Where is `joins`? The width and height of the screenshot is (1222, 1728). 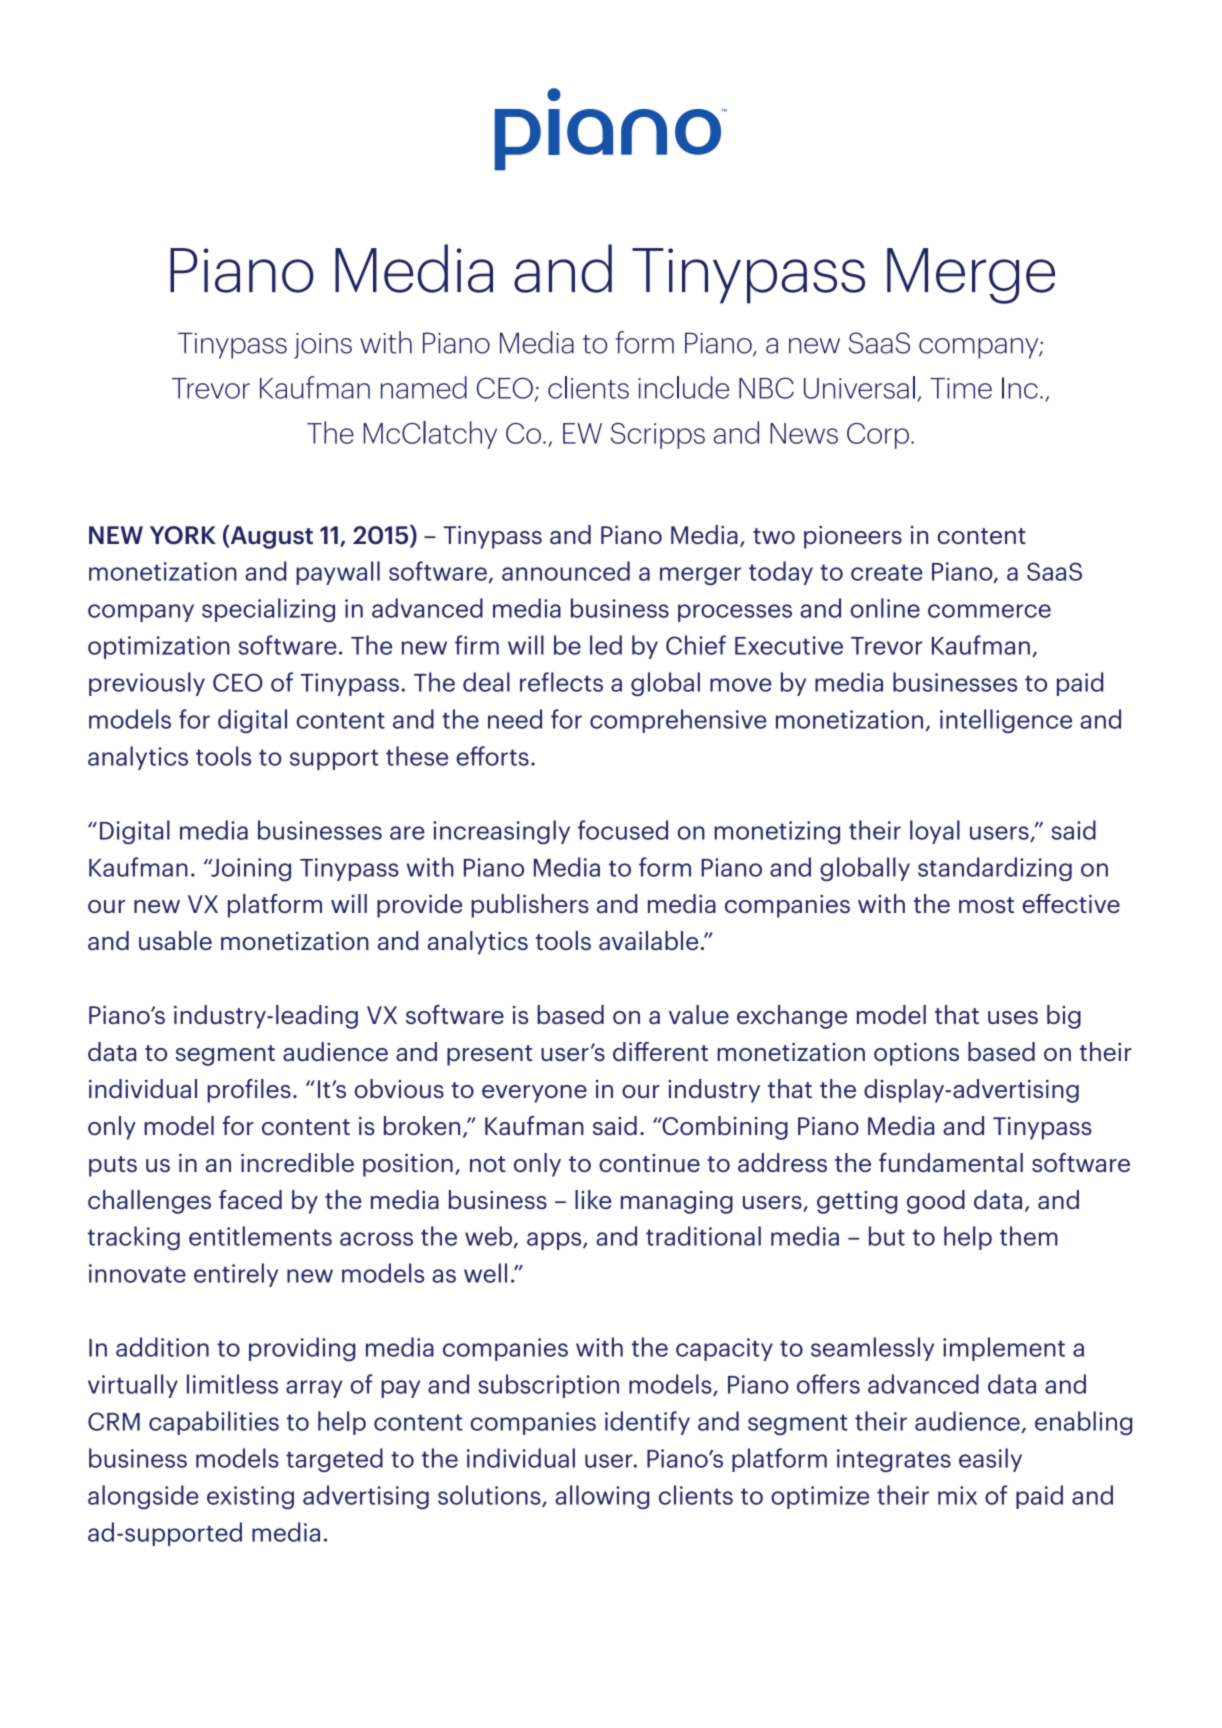 joins is located at coordinates (323, 346).
